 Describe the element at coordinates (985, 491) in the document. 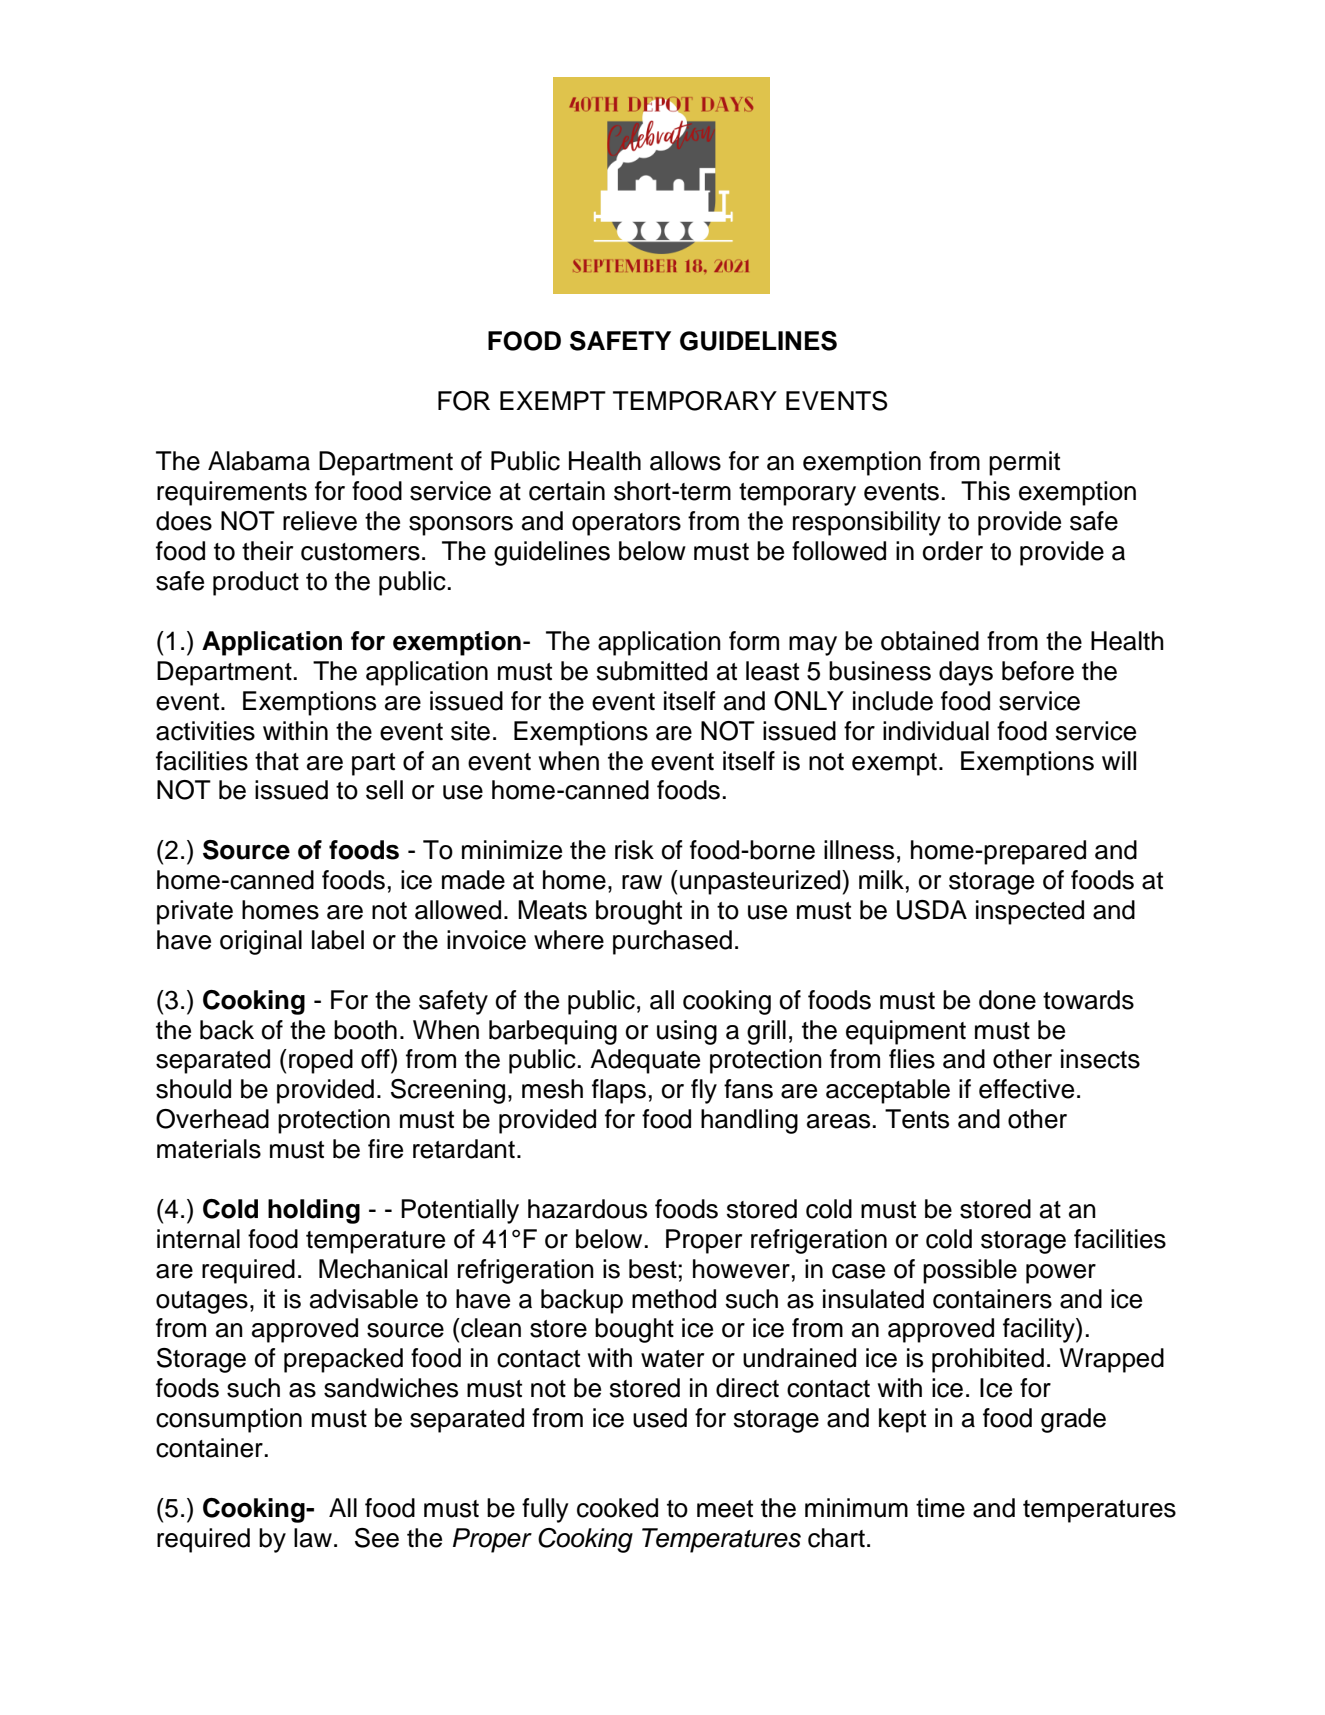

I see `This` at that location.
